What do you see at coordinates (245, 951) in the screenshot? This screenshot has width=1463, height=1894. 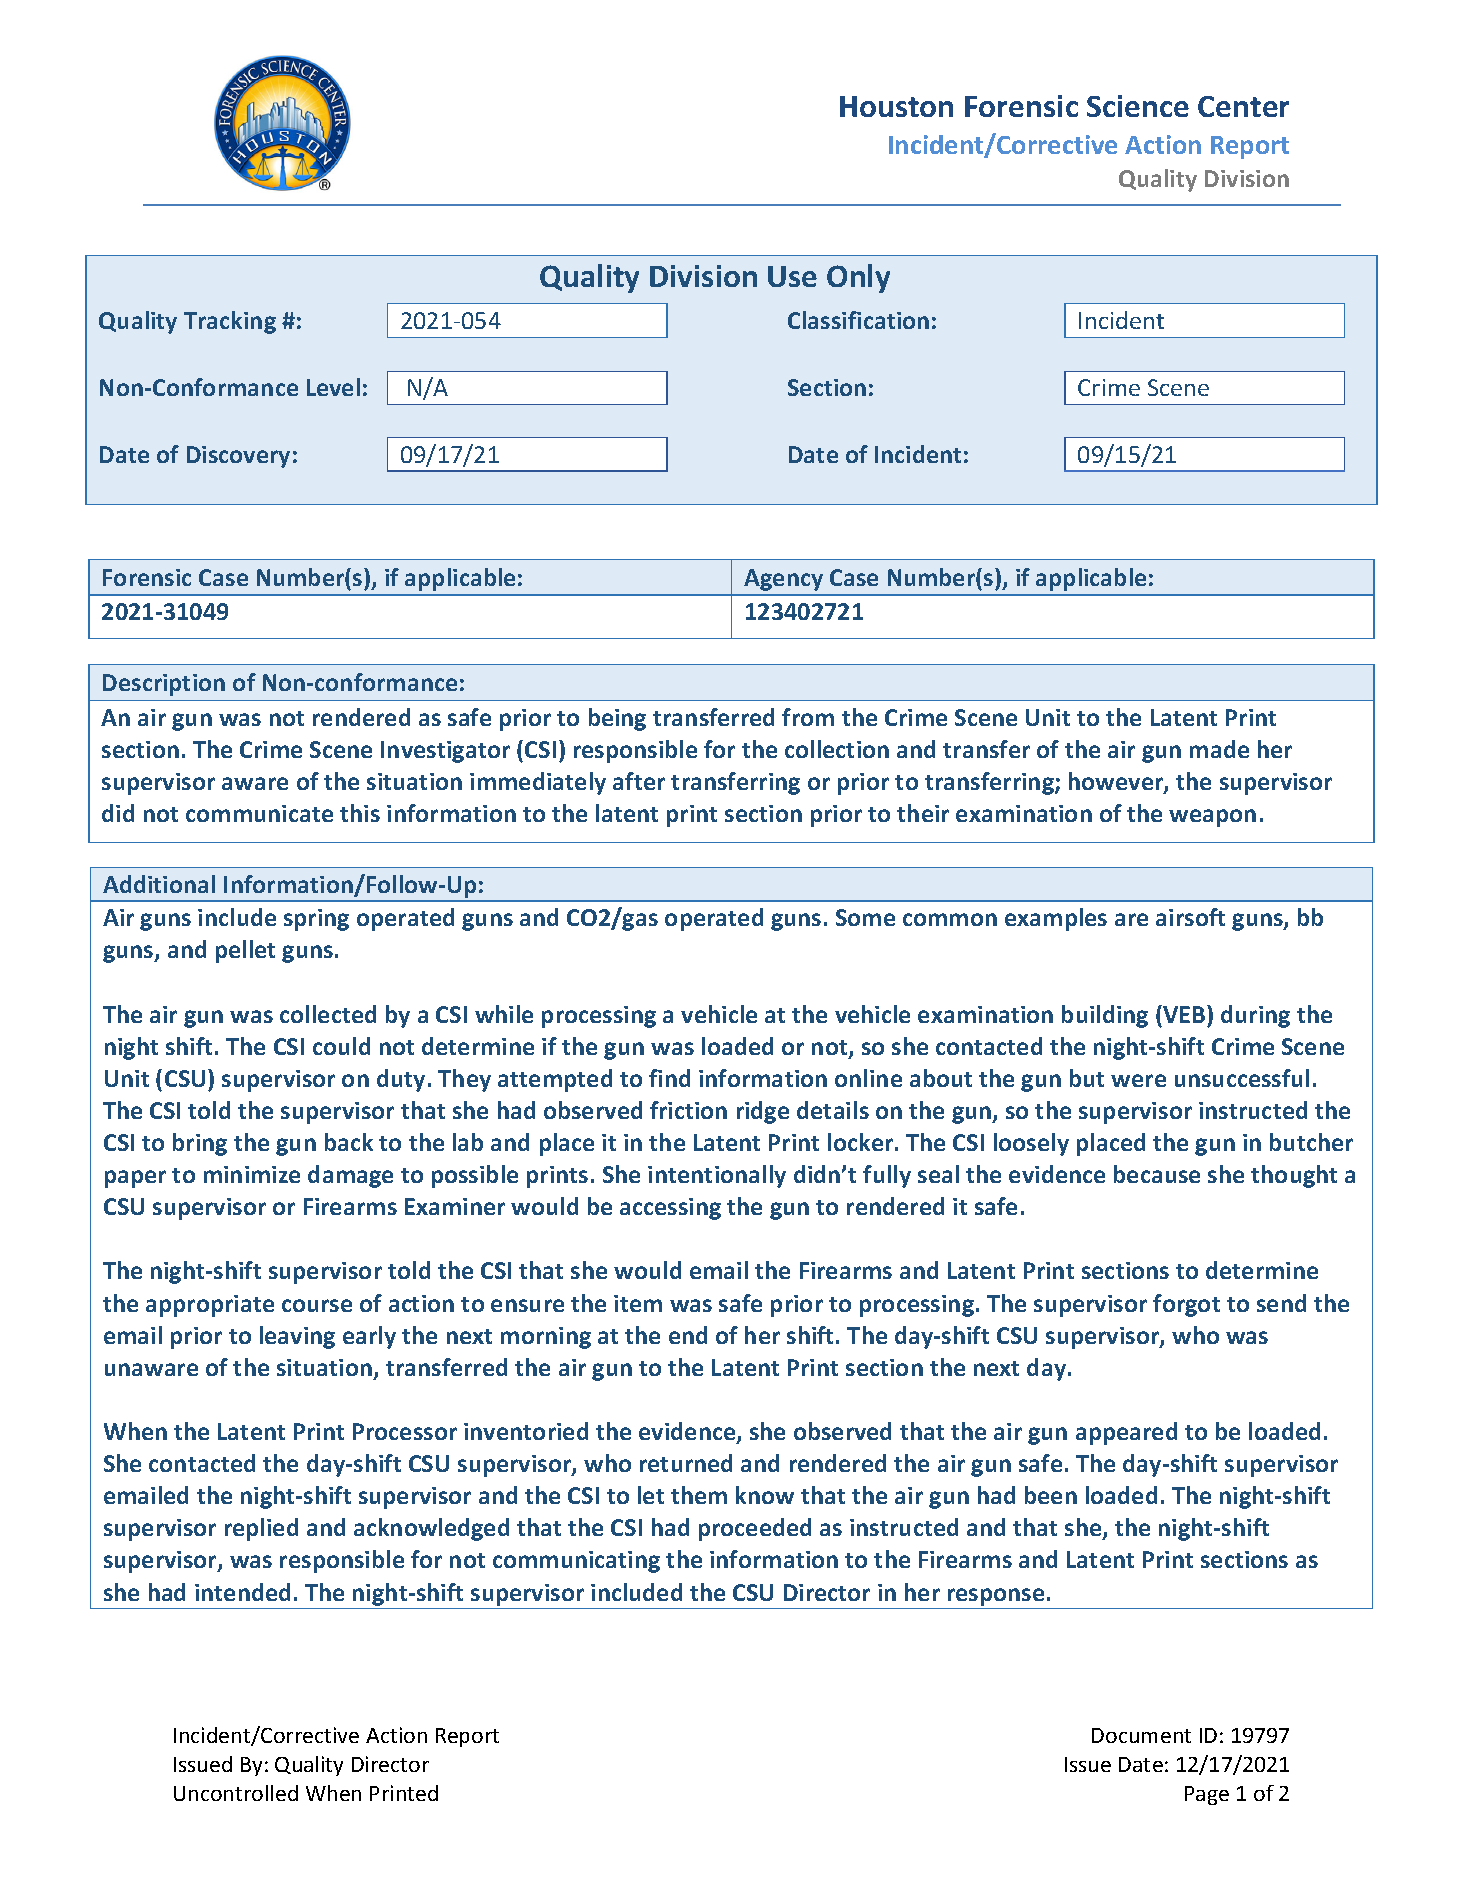 I see `pellet` at bounding box center [245, 951].
